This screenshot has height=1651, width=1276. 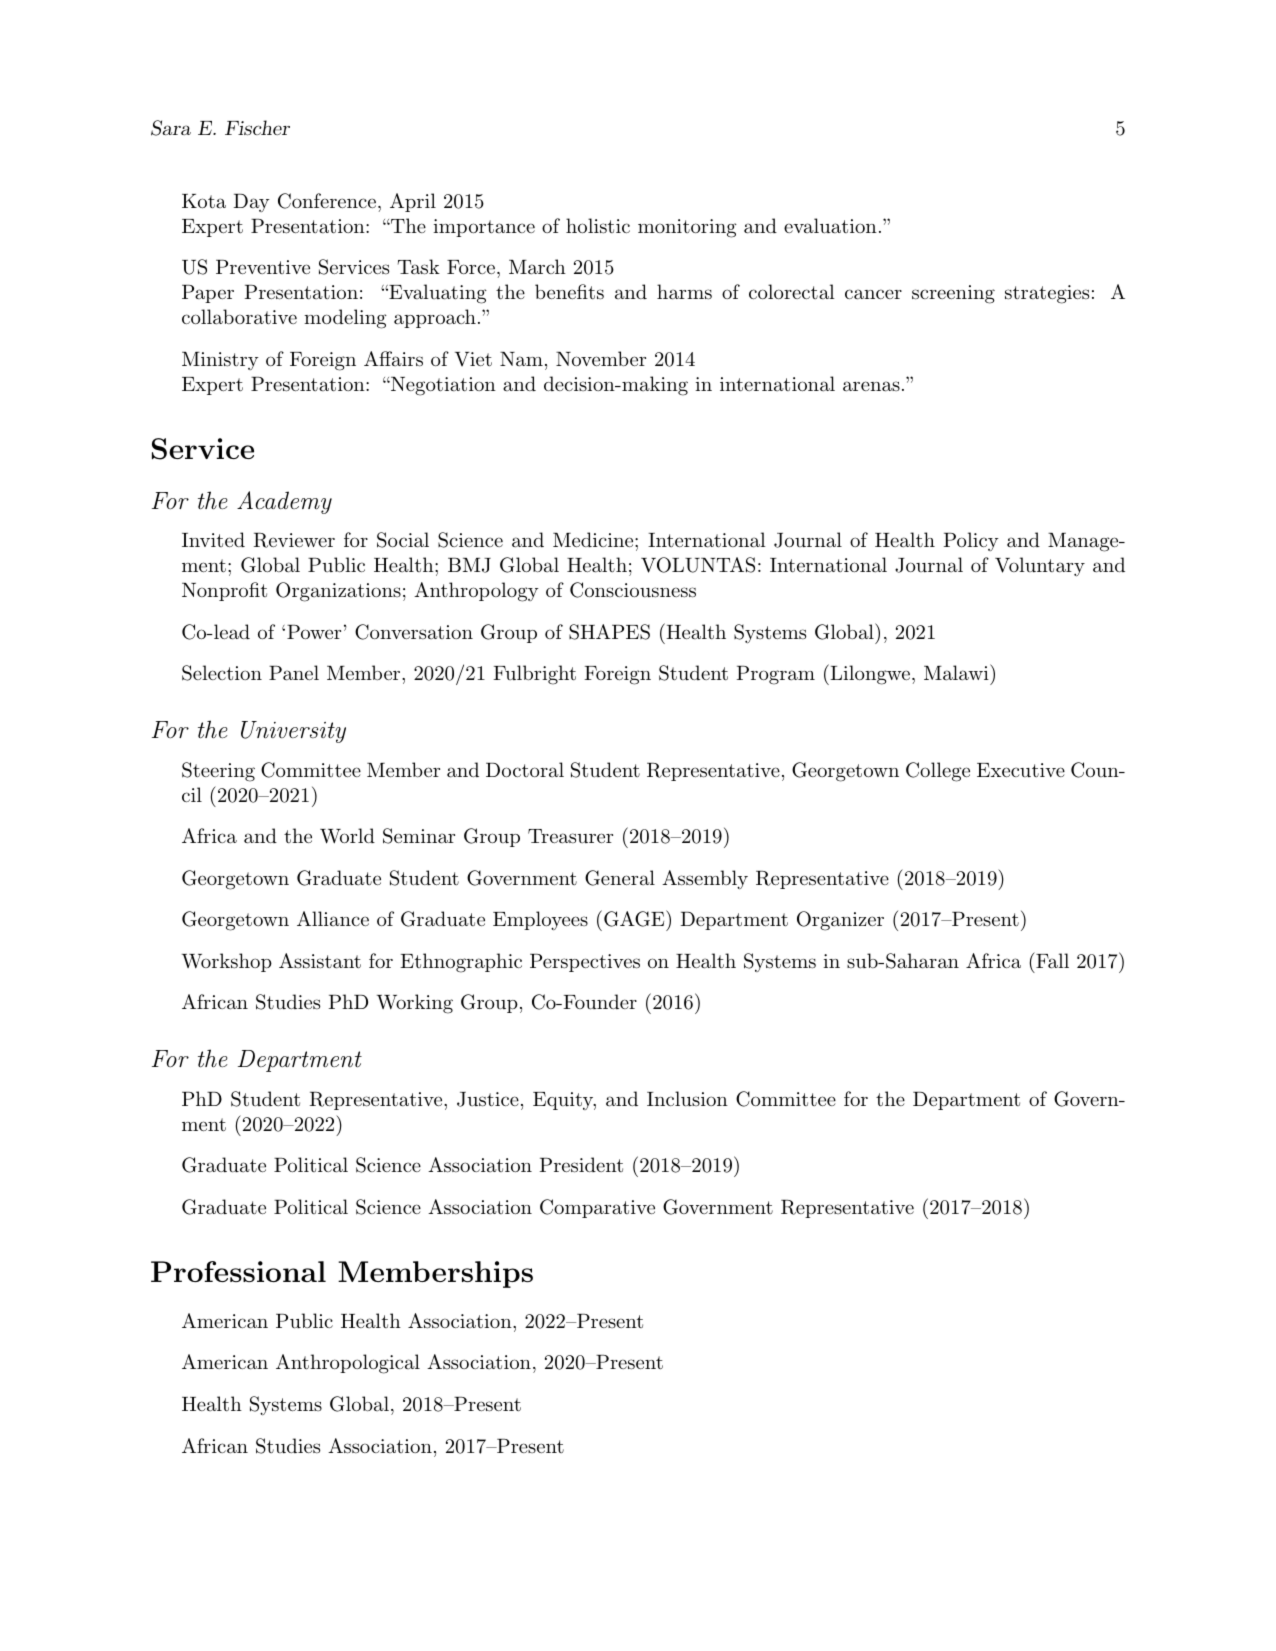 What do you see at coordinates (830, 226) in the screenshot?
I see `evaluation` at bounding box center [830, 226].
